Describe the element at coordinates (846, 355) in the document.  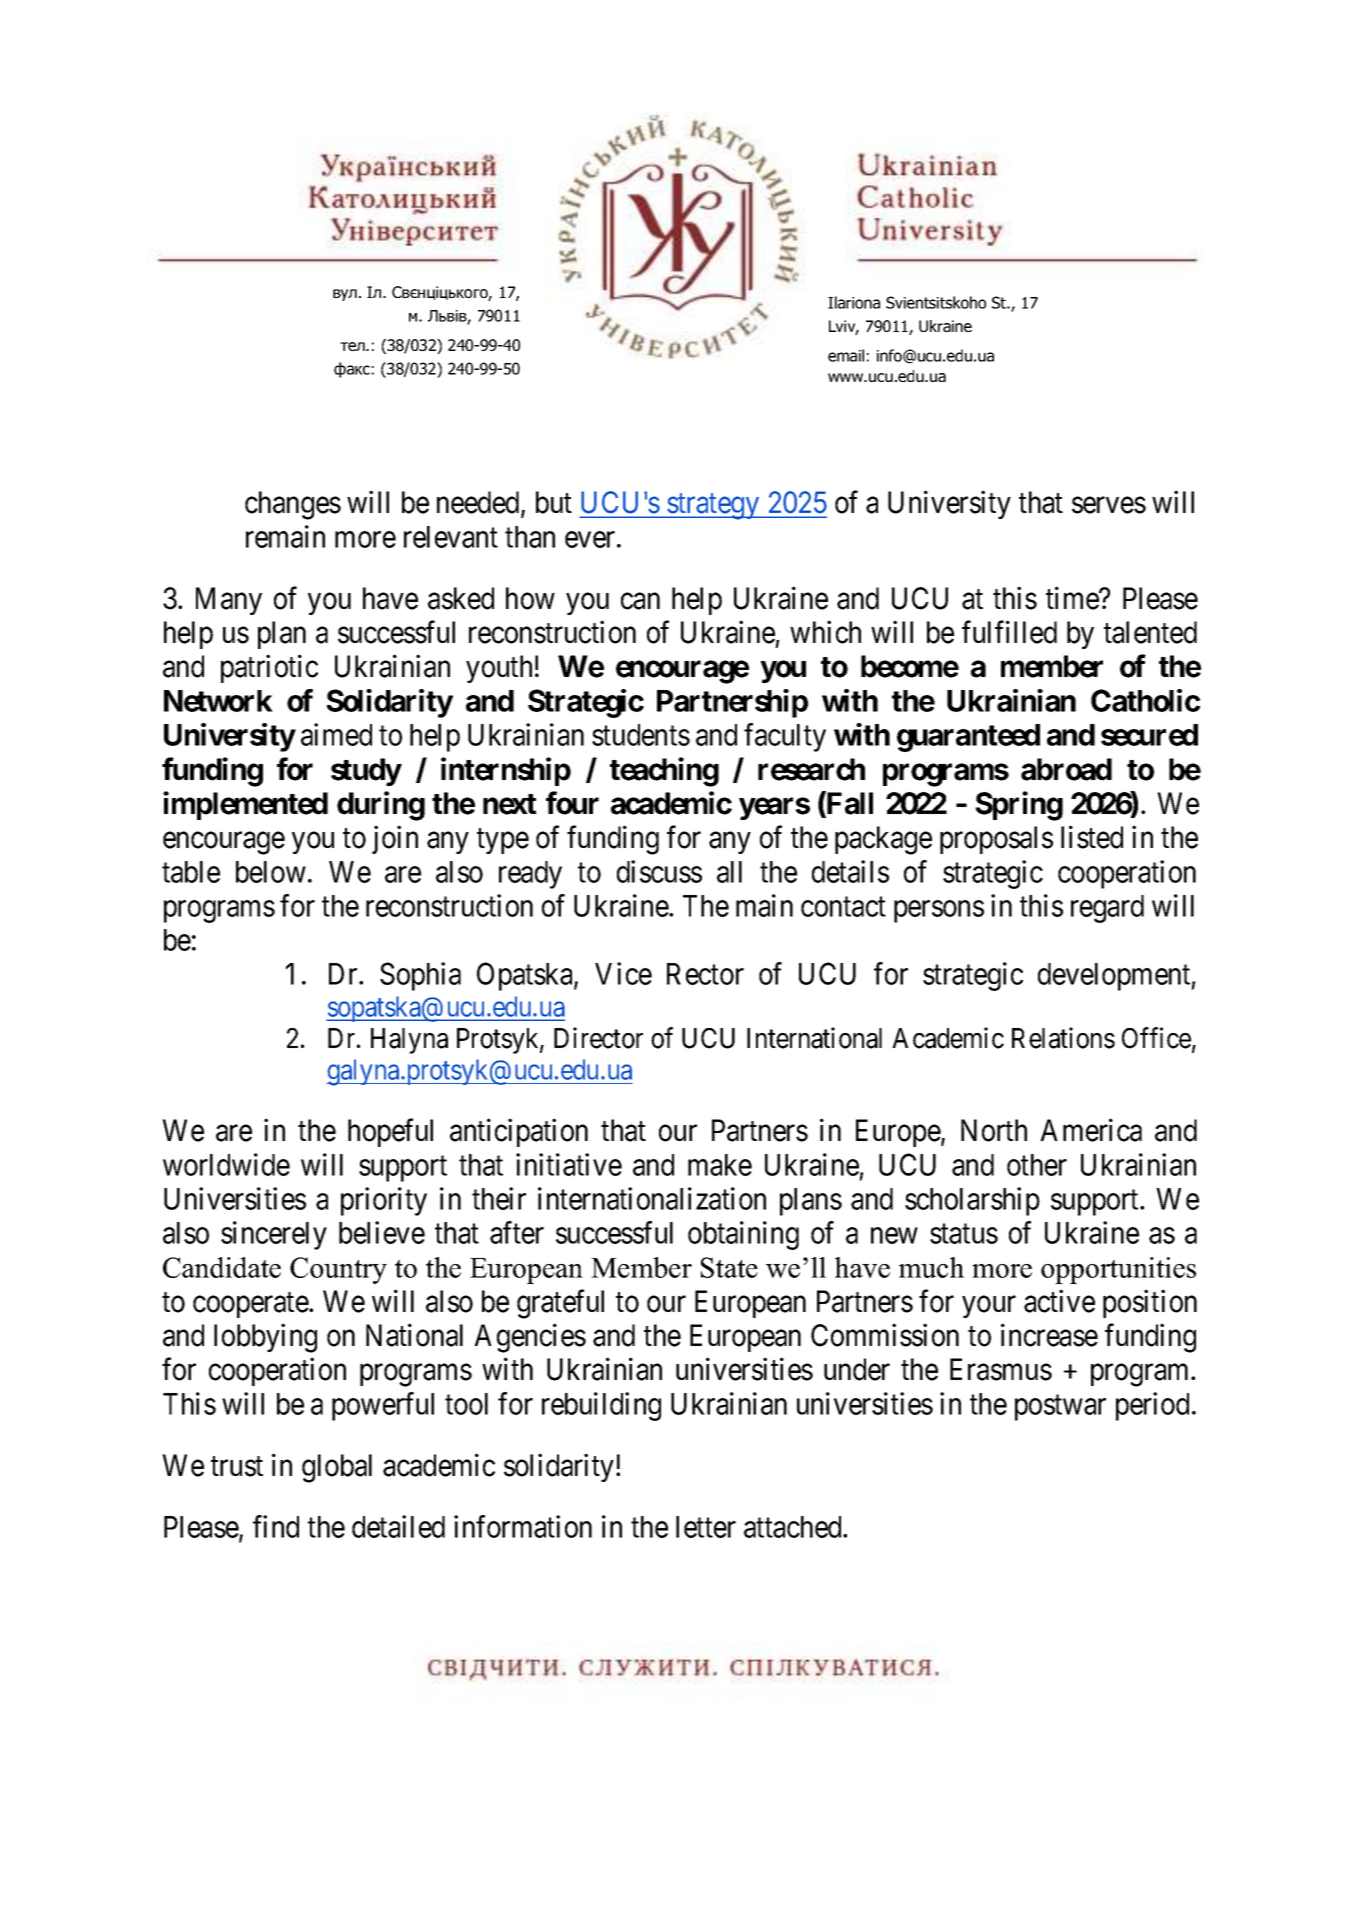
I see `email` at that location.
